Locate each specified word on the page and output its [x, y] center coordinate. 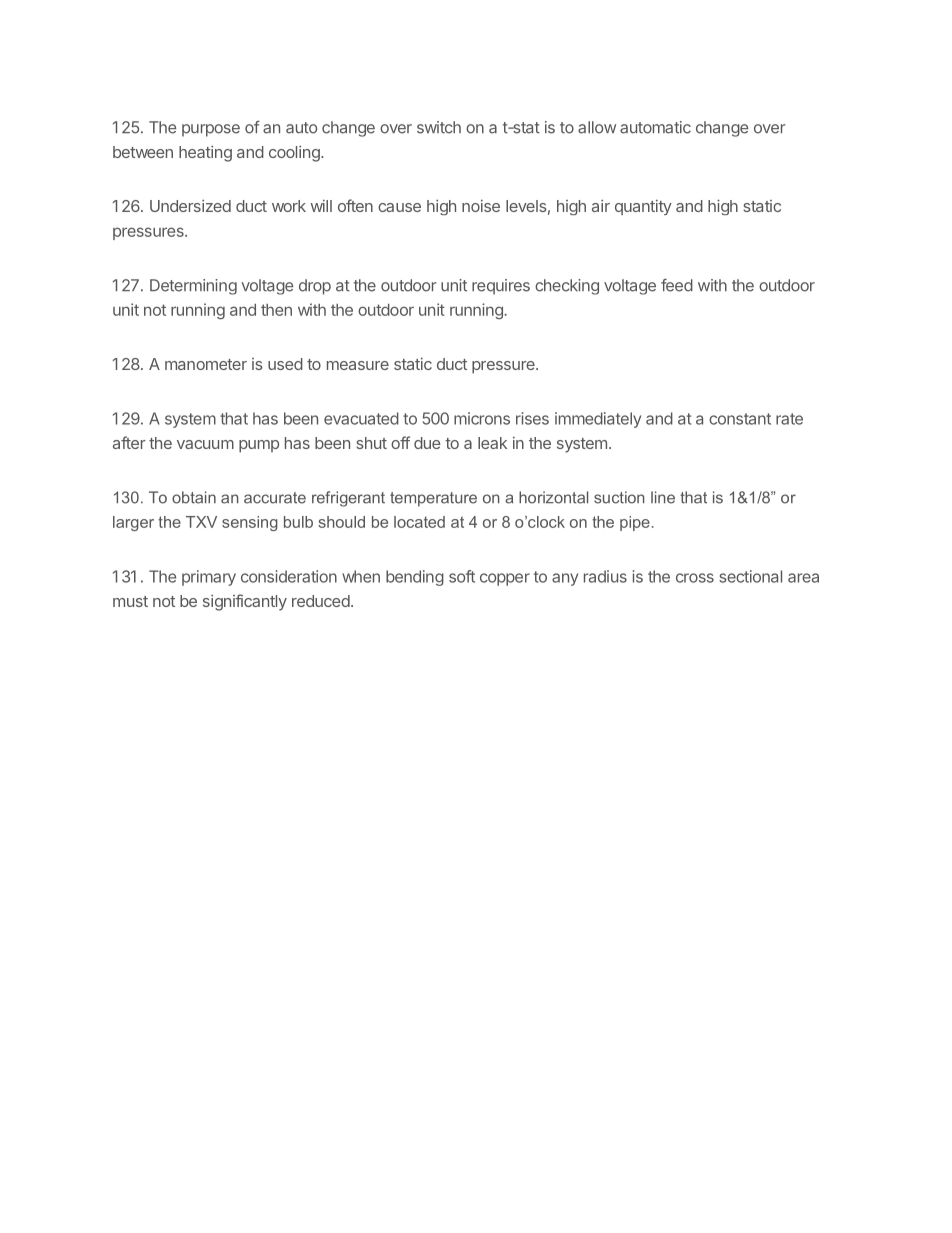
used [285, 364]
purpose [211, 130]
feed [677, 285]
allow [597, 127]
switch [439, 127]
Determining [193, 287]
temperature [433, 499]
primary [209, 578]
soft [462, 576]
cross [695, 578]
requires [501, 287]
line [663, 497]
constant [740, 419]
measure [358, 365]
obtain [194, 497]
